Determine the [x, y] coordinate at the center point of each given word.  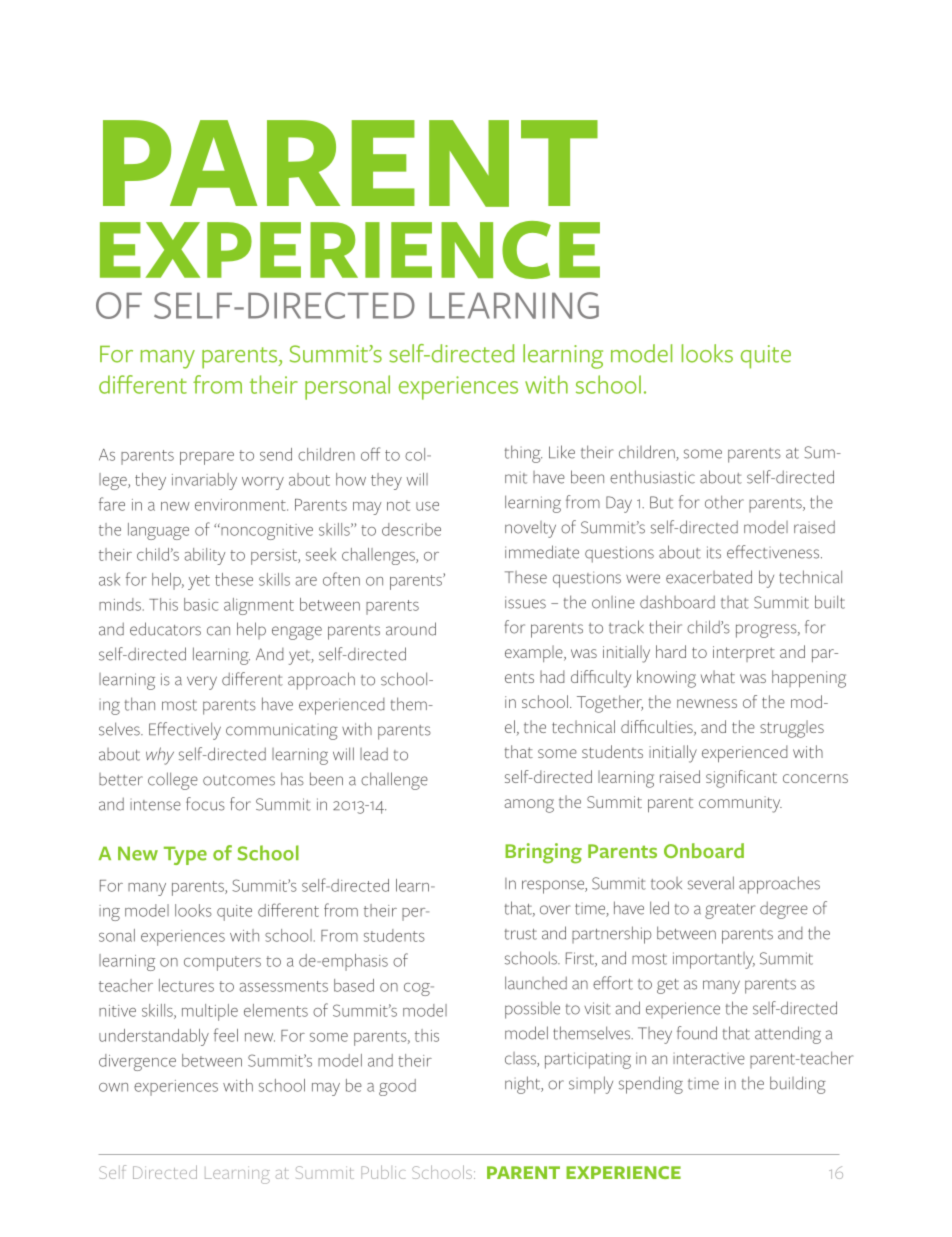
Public [383, 1172]
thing [523, 454]
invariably [204, 481]
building [798, 1085]
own [113, 1087]
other [724, 502]
